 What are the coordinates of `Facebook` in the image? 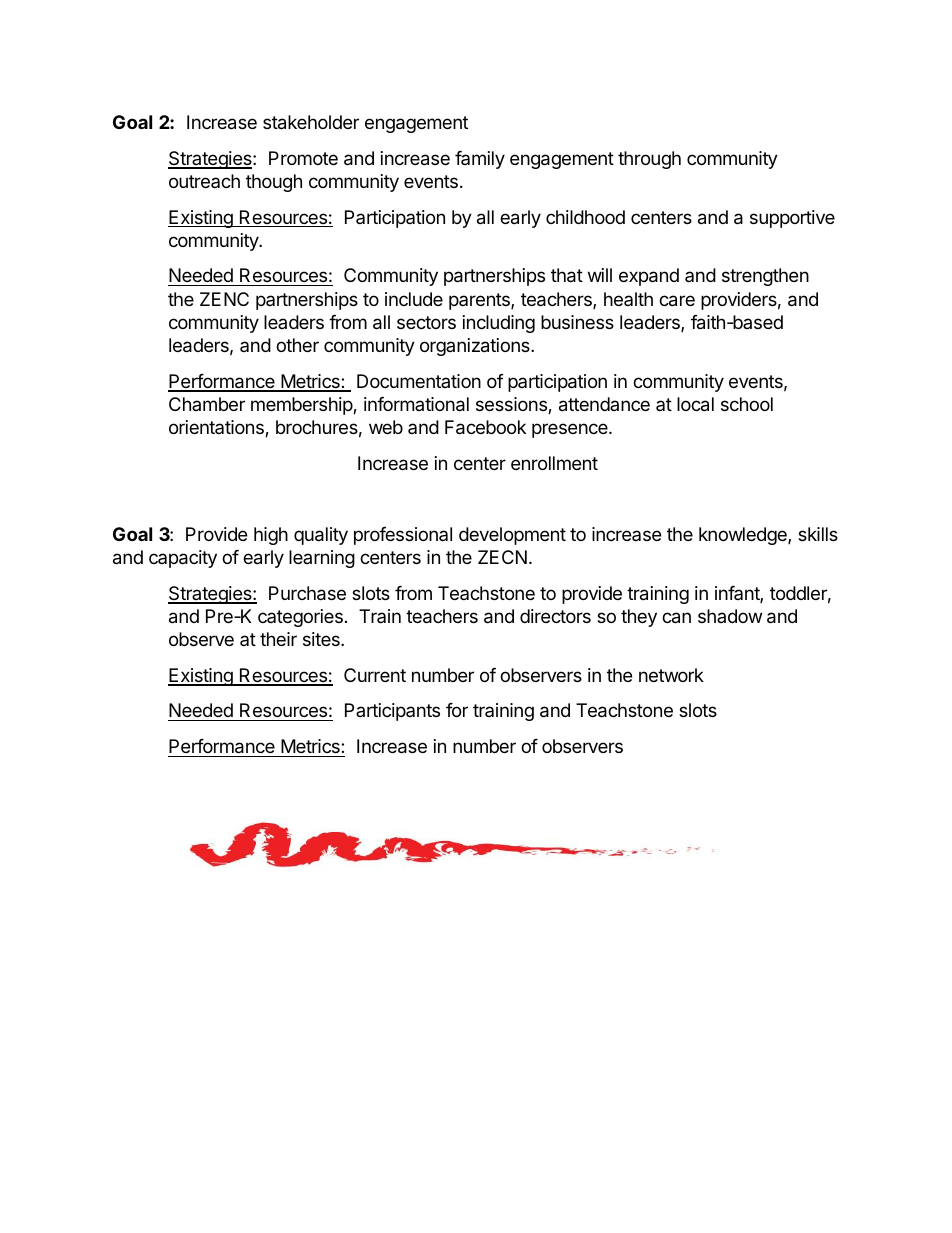 It's located at (485, 427).
